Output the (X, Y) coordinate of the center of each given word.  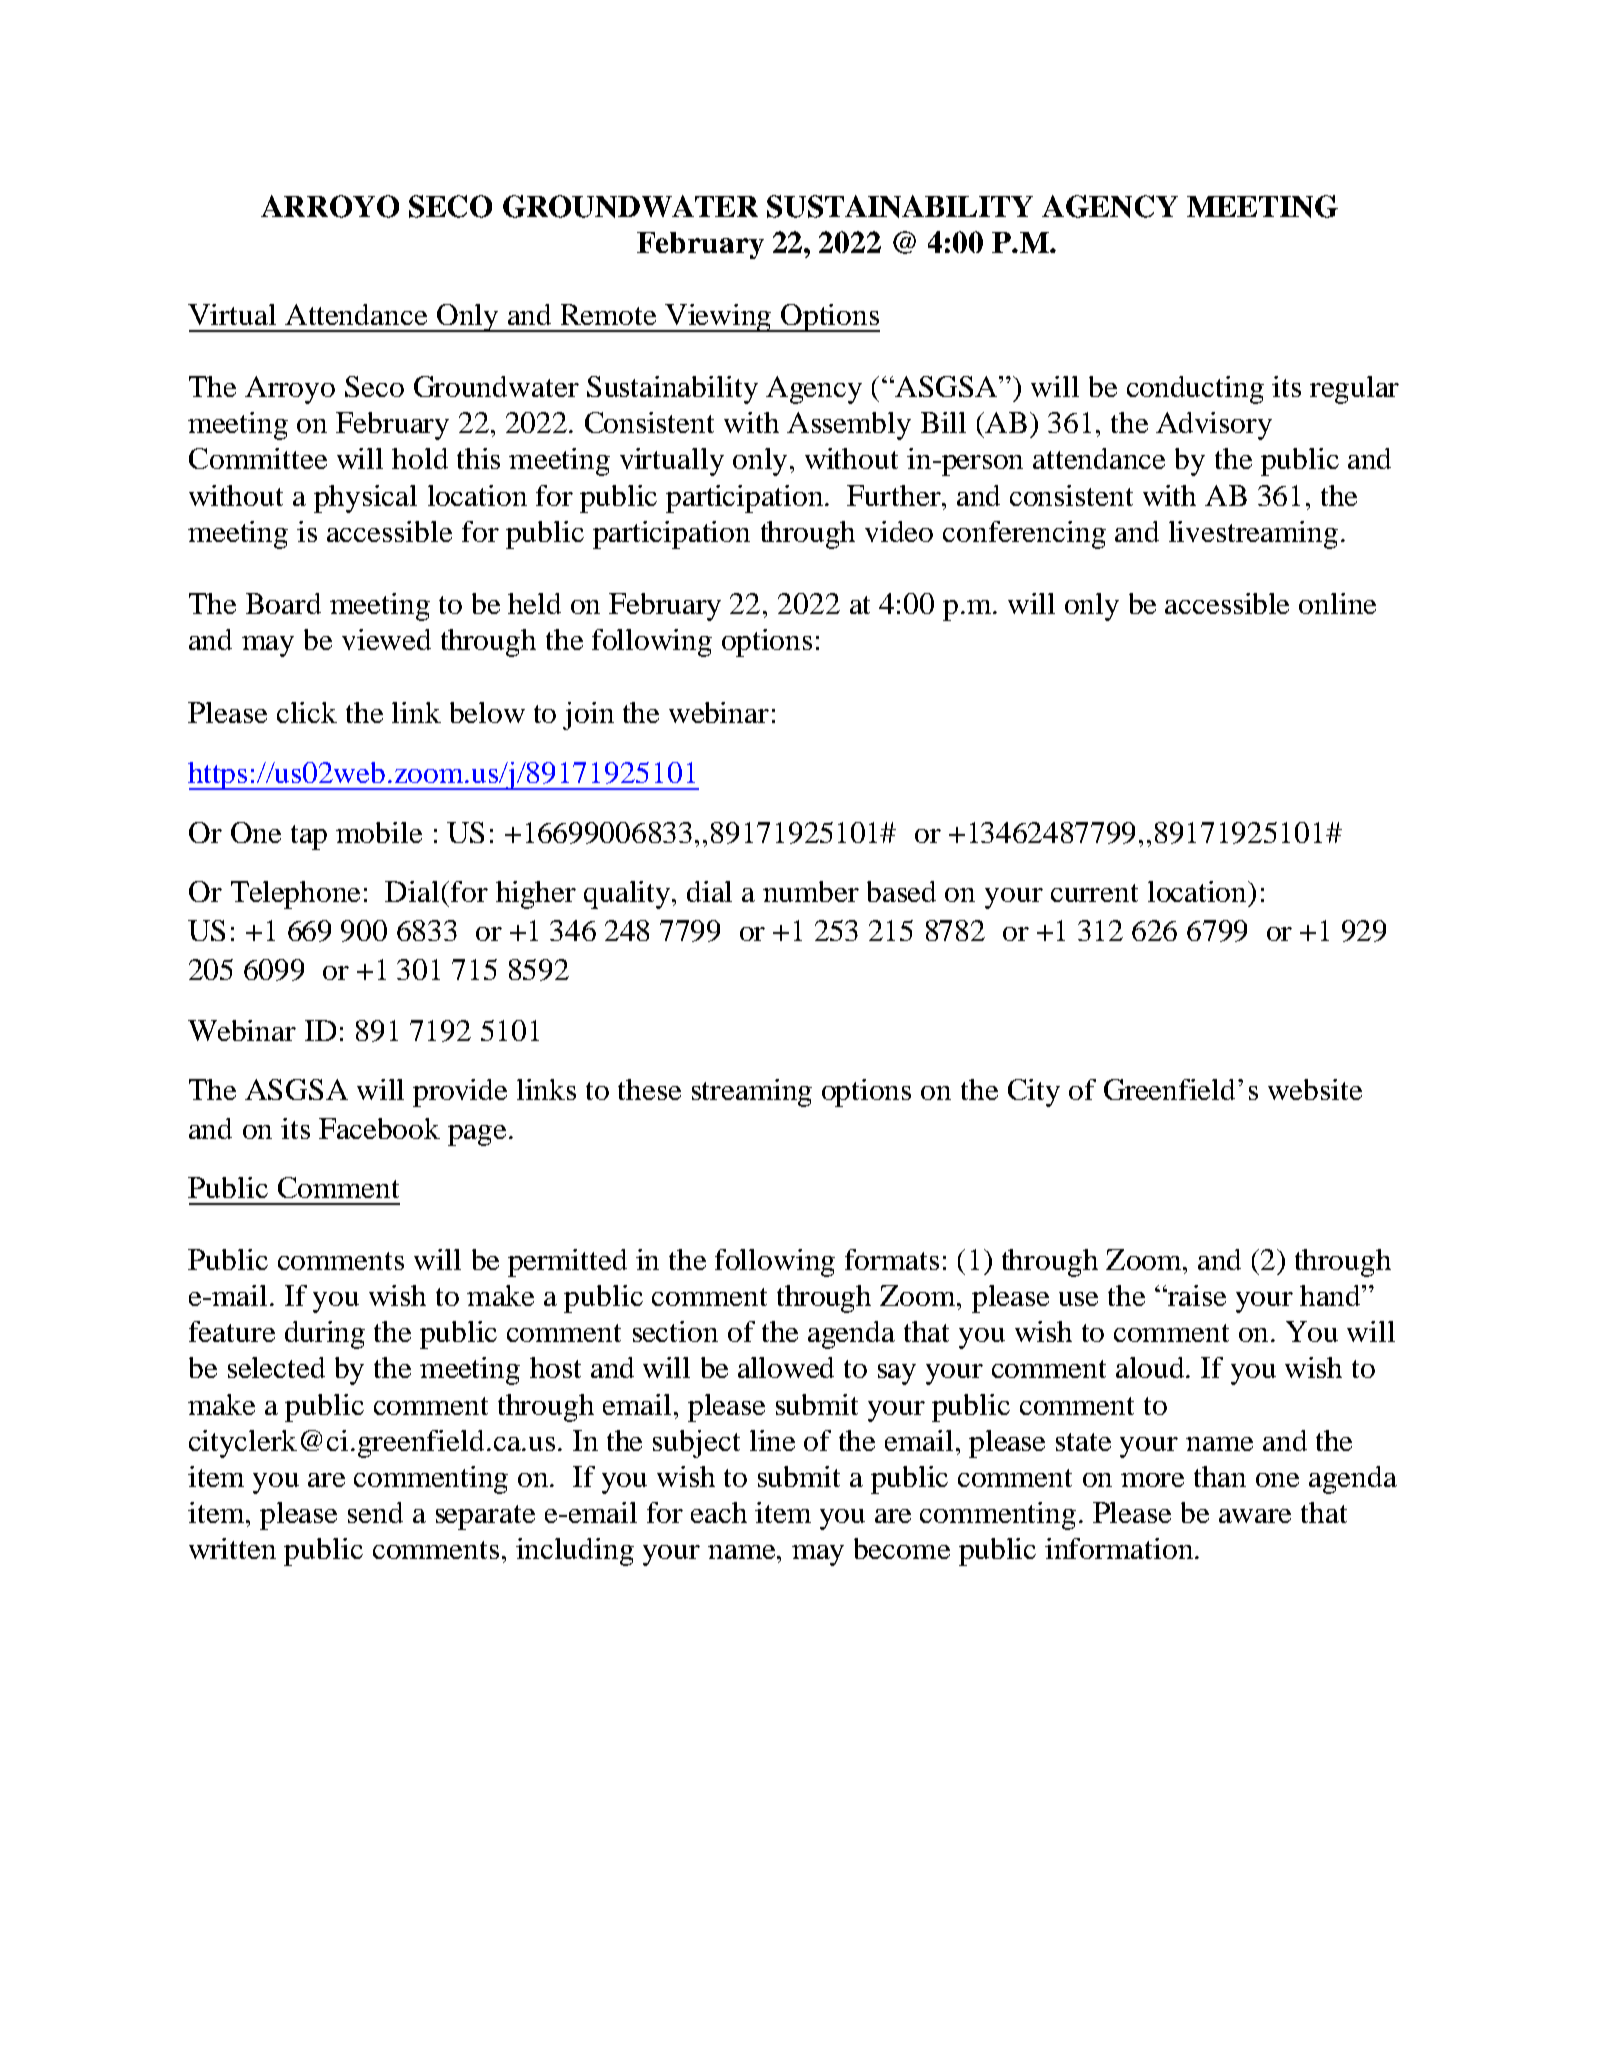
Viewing (718, 318)
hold (420, 458)
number (811, 891)
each (719, 1512)
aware (1255, 1516)
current (1094, 893)
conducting (1195, 390)
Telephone (295, 895)
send (375, 1512)
